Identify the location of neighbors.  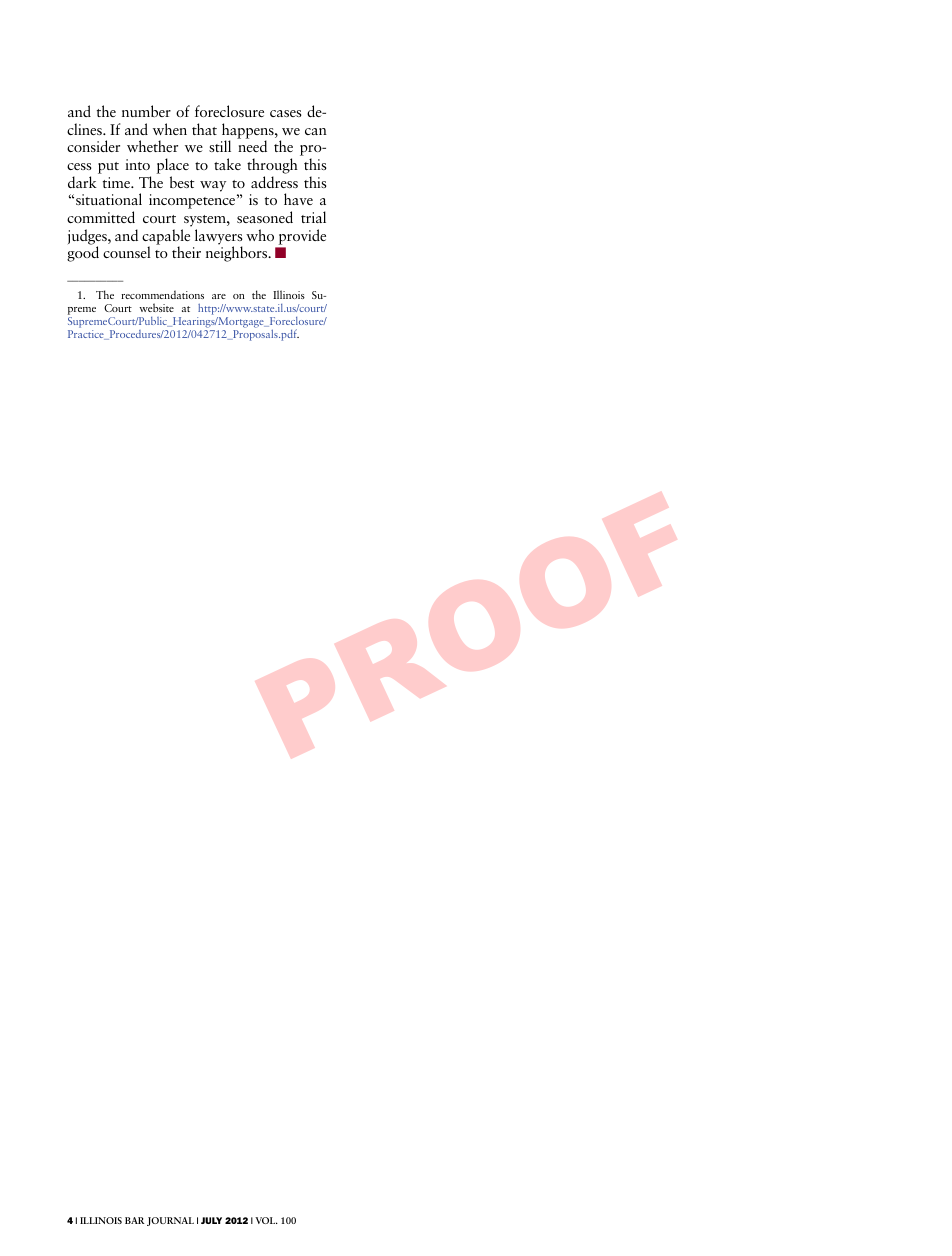
(238, 254).
